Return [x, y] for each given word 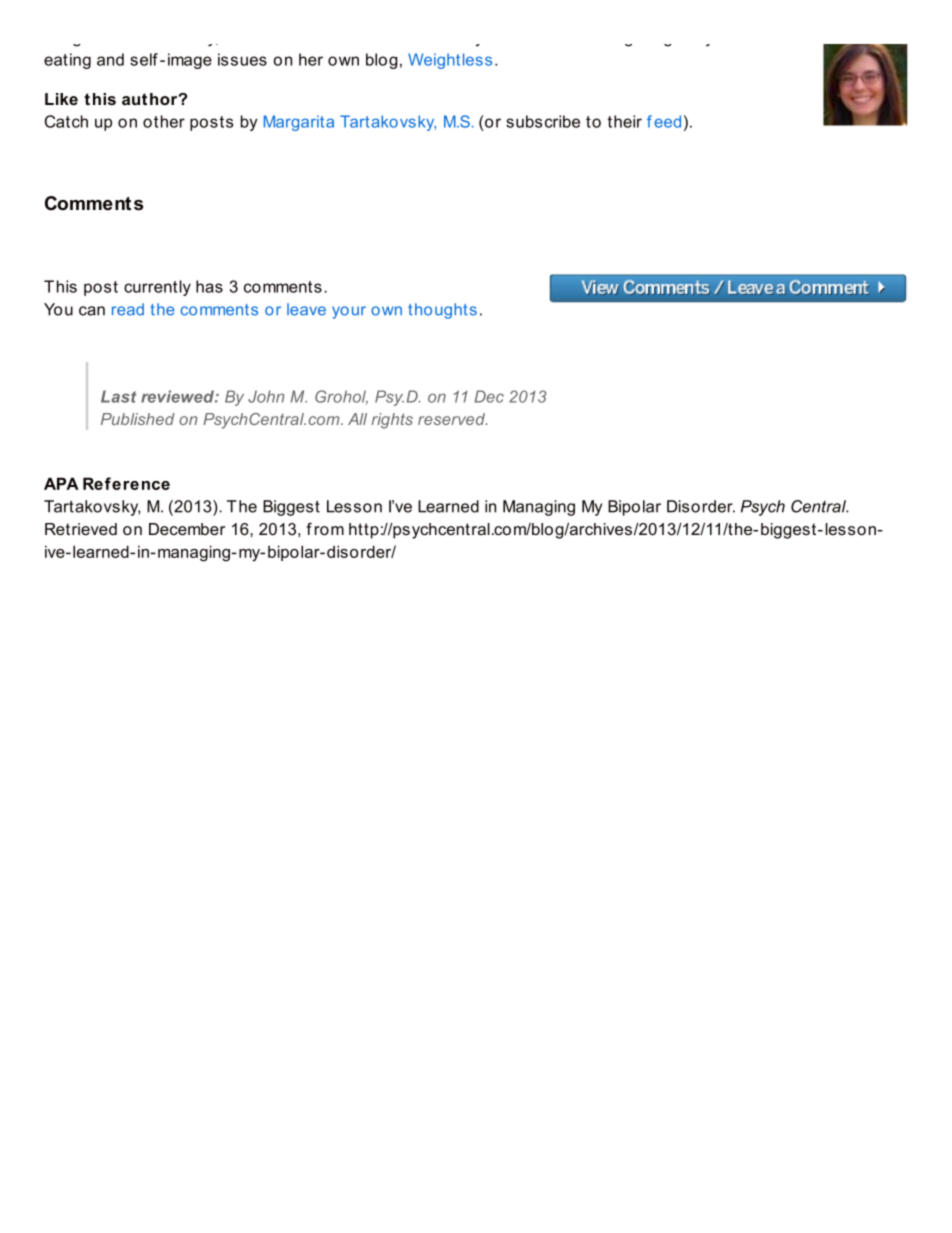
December [187, 529]
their [624, 121]
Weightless [450, 61]
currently [157, 288]
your [349, 312]
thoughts [442, 311]
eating [67, 61]
